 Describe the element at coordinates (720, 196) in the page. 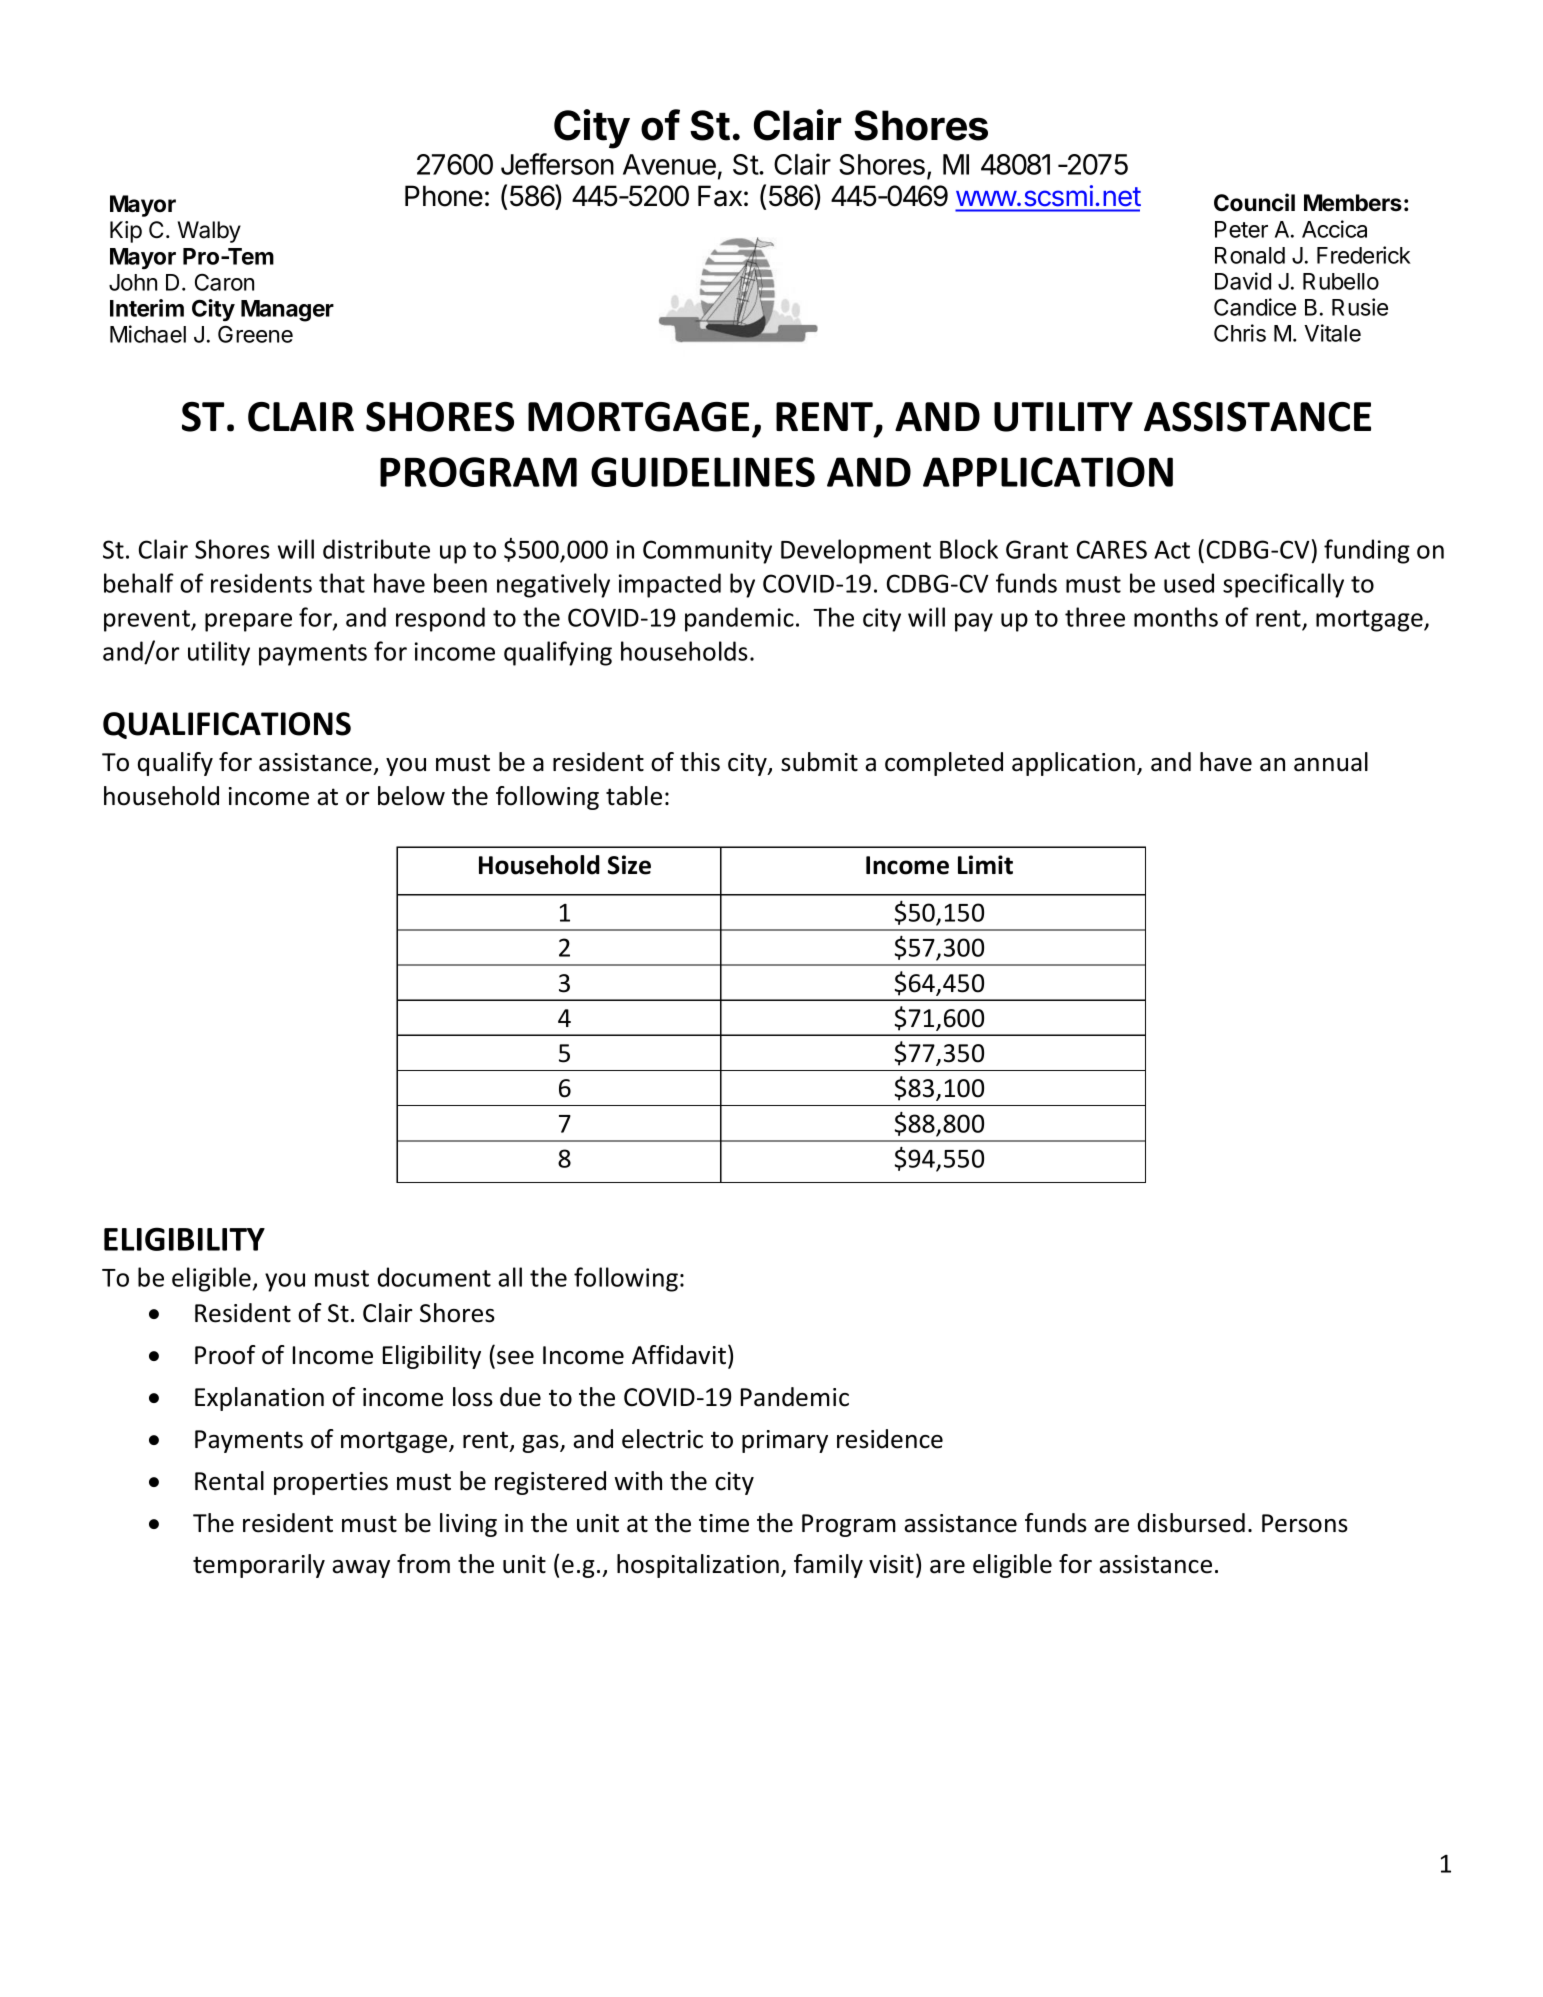

I see `Fax` at that location.
